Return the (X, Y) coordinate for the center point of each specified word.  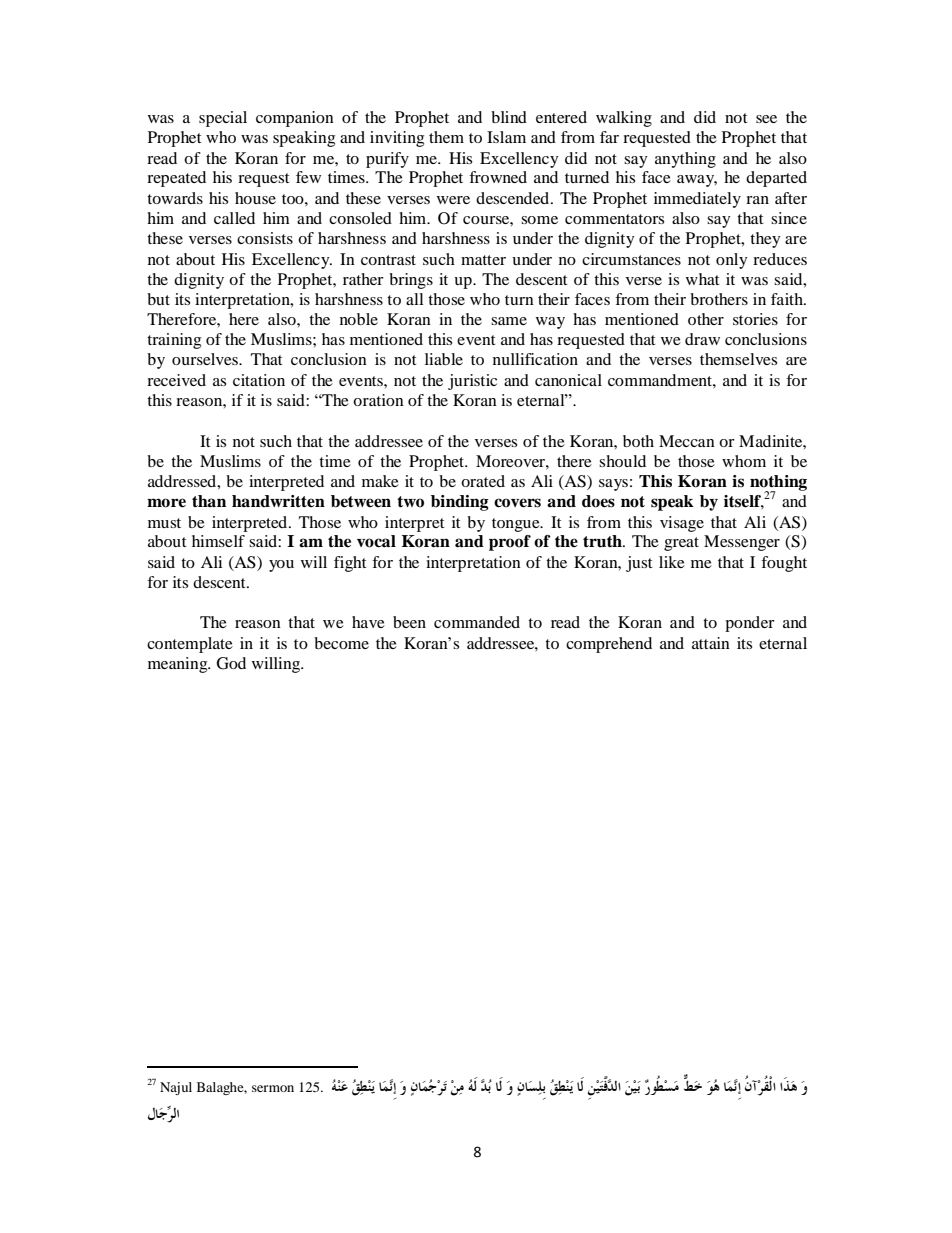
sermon (273, 1088)
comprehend (609, 645)
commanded (477, 622)
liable (444, 359)
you (281, 566)
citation (259, 380)
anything (685, 160)
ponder (750, 624)
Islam (506, 137)
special (223, 119)
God (231, 663)
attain (711, 643)
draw (702, 339)
